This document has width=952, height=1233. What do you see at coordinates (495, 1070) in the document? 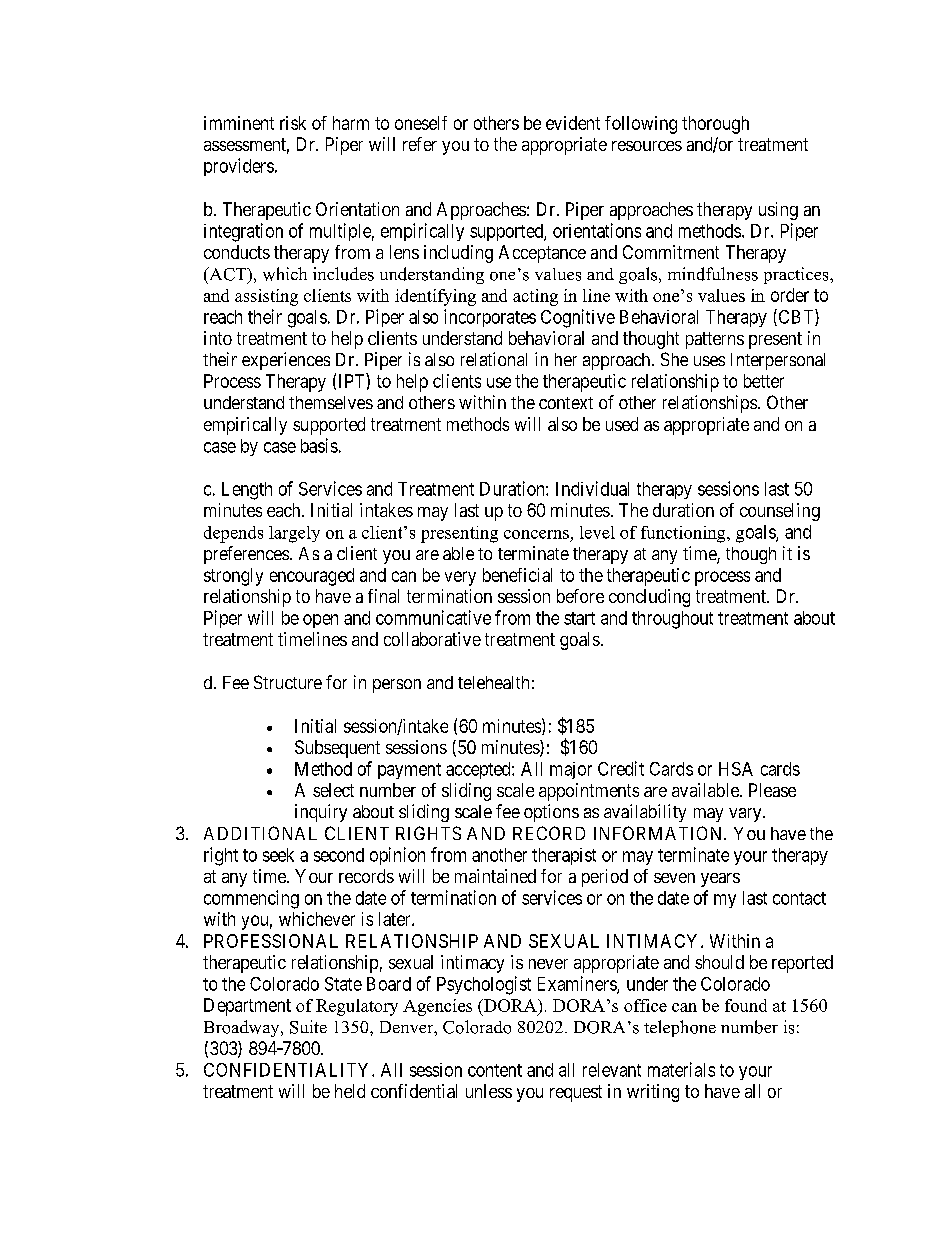
I see `content` at bounding box center [495, 1070].
